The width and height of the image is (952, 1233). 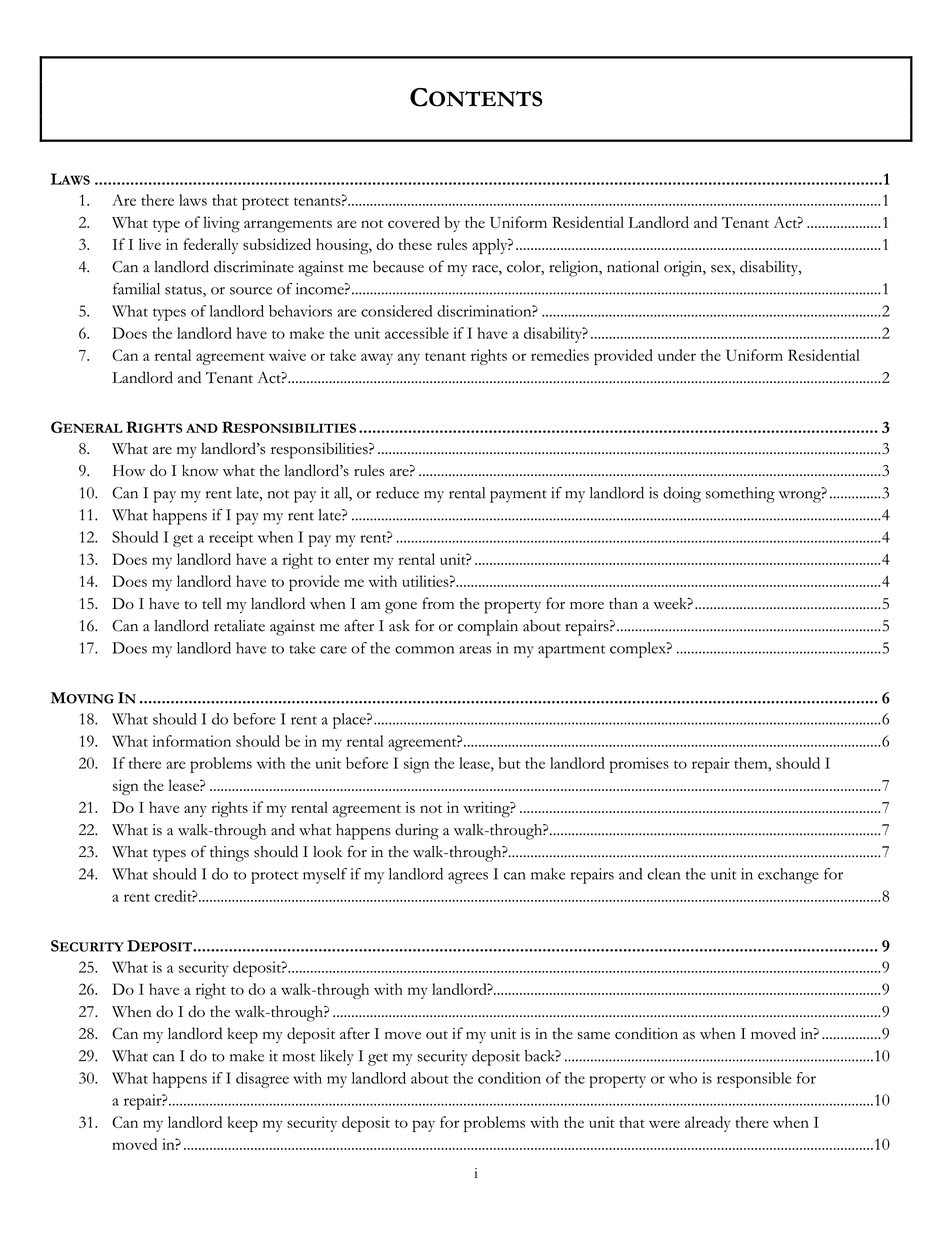 I want to click on likely, so click(x=337, y=1058).
